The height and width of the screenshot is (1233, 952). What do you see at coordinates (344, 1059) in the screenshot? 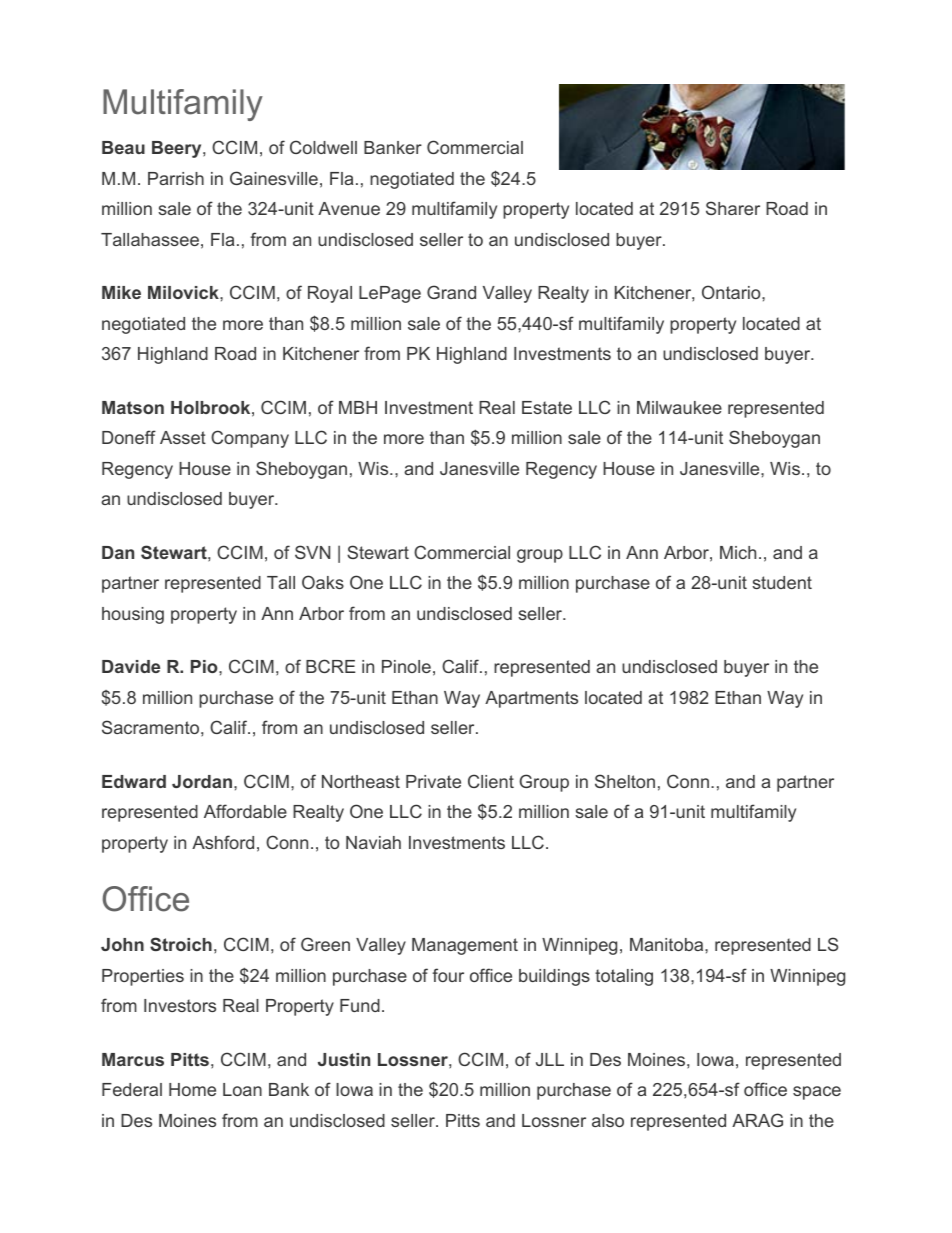
I see `Justin` at bounding box center [344, 1059].
